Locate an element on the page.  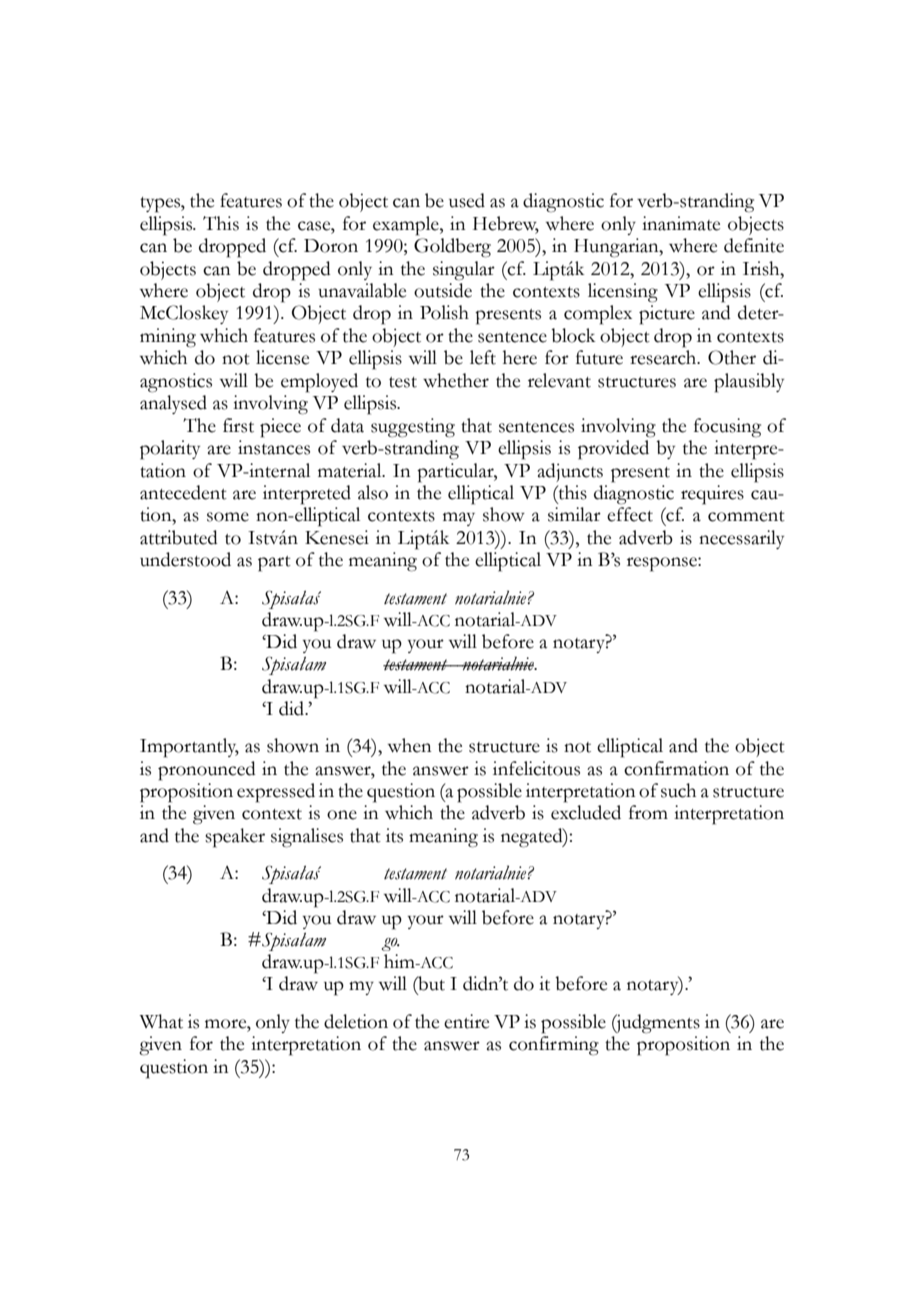
Goldberg is located at coordinates (452, 248).
